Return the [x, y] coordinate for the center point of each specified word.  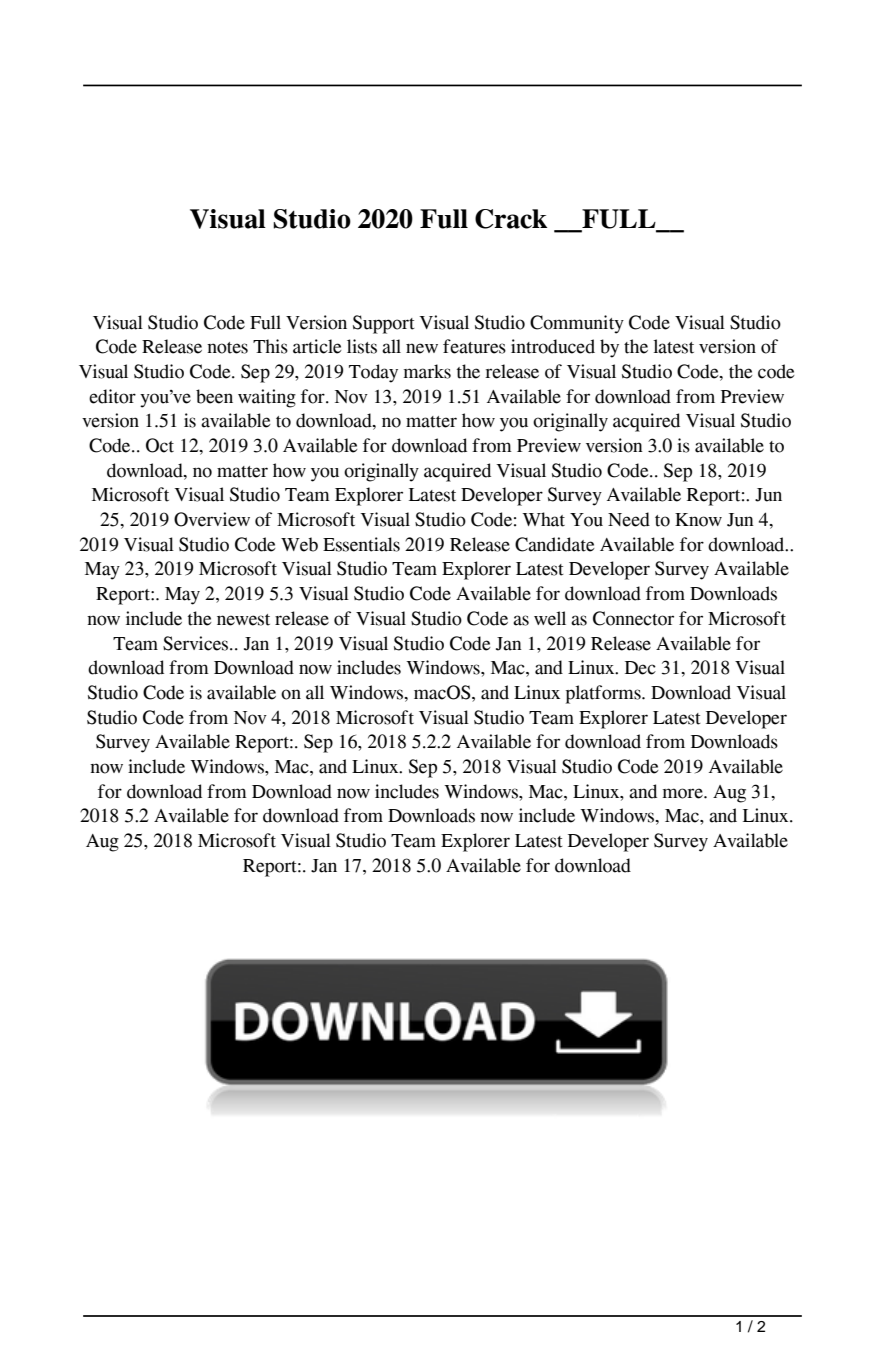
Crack [511, 219]
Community [577, 324]
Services [197, 643]
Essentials [361, 544]
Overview [212, 519]
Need [629, 519]
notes [227, 348]
